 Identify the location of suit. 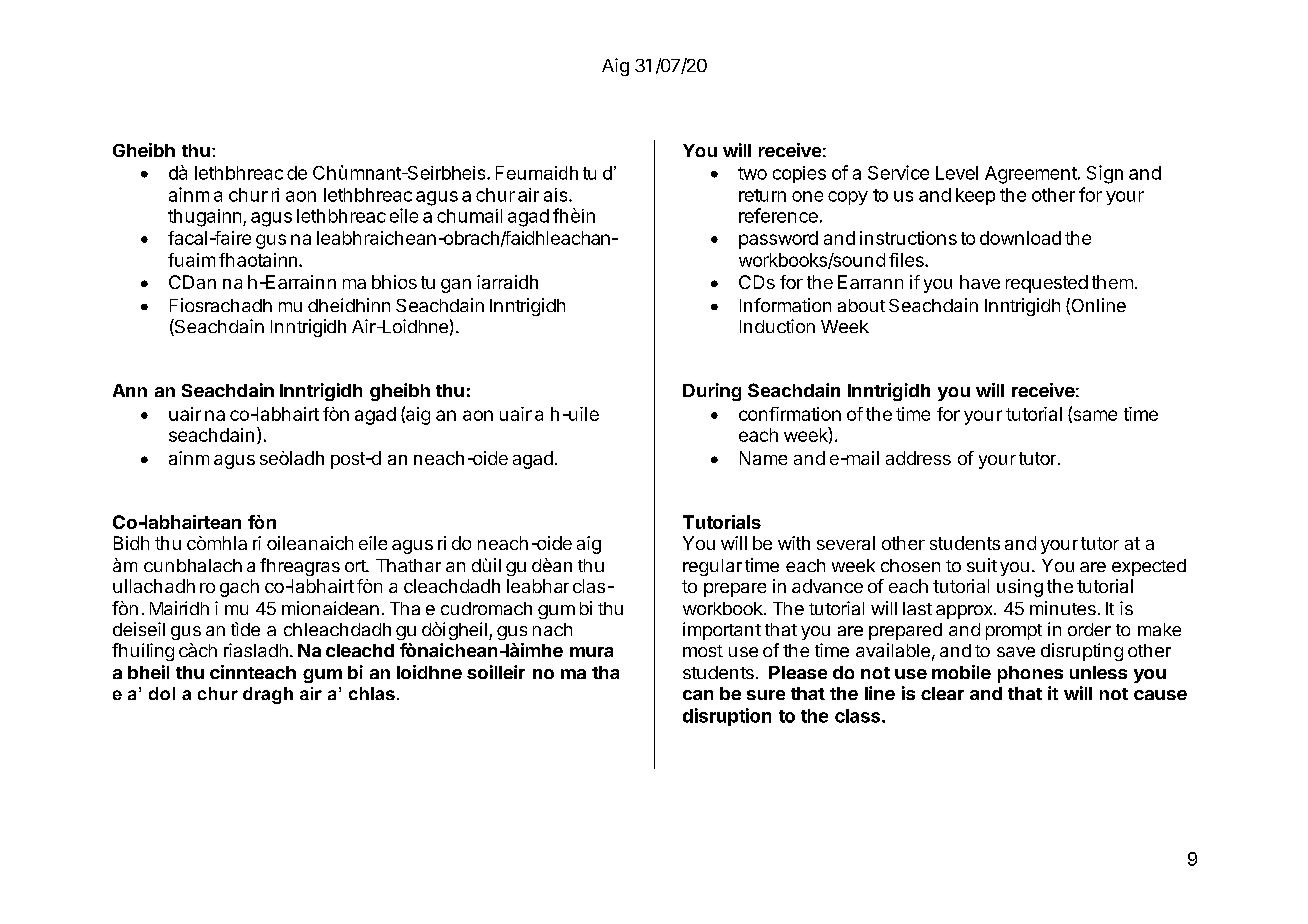
(982, 565).
